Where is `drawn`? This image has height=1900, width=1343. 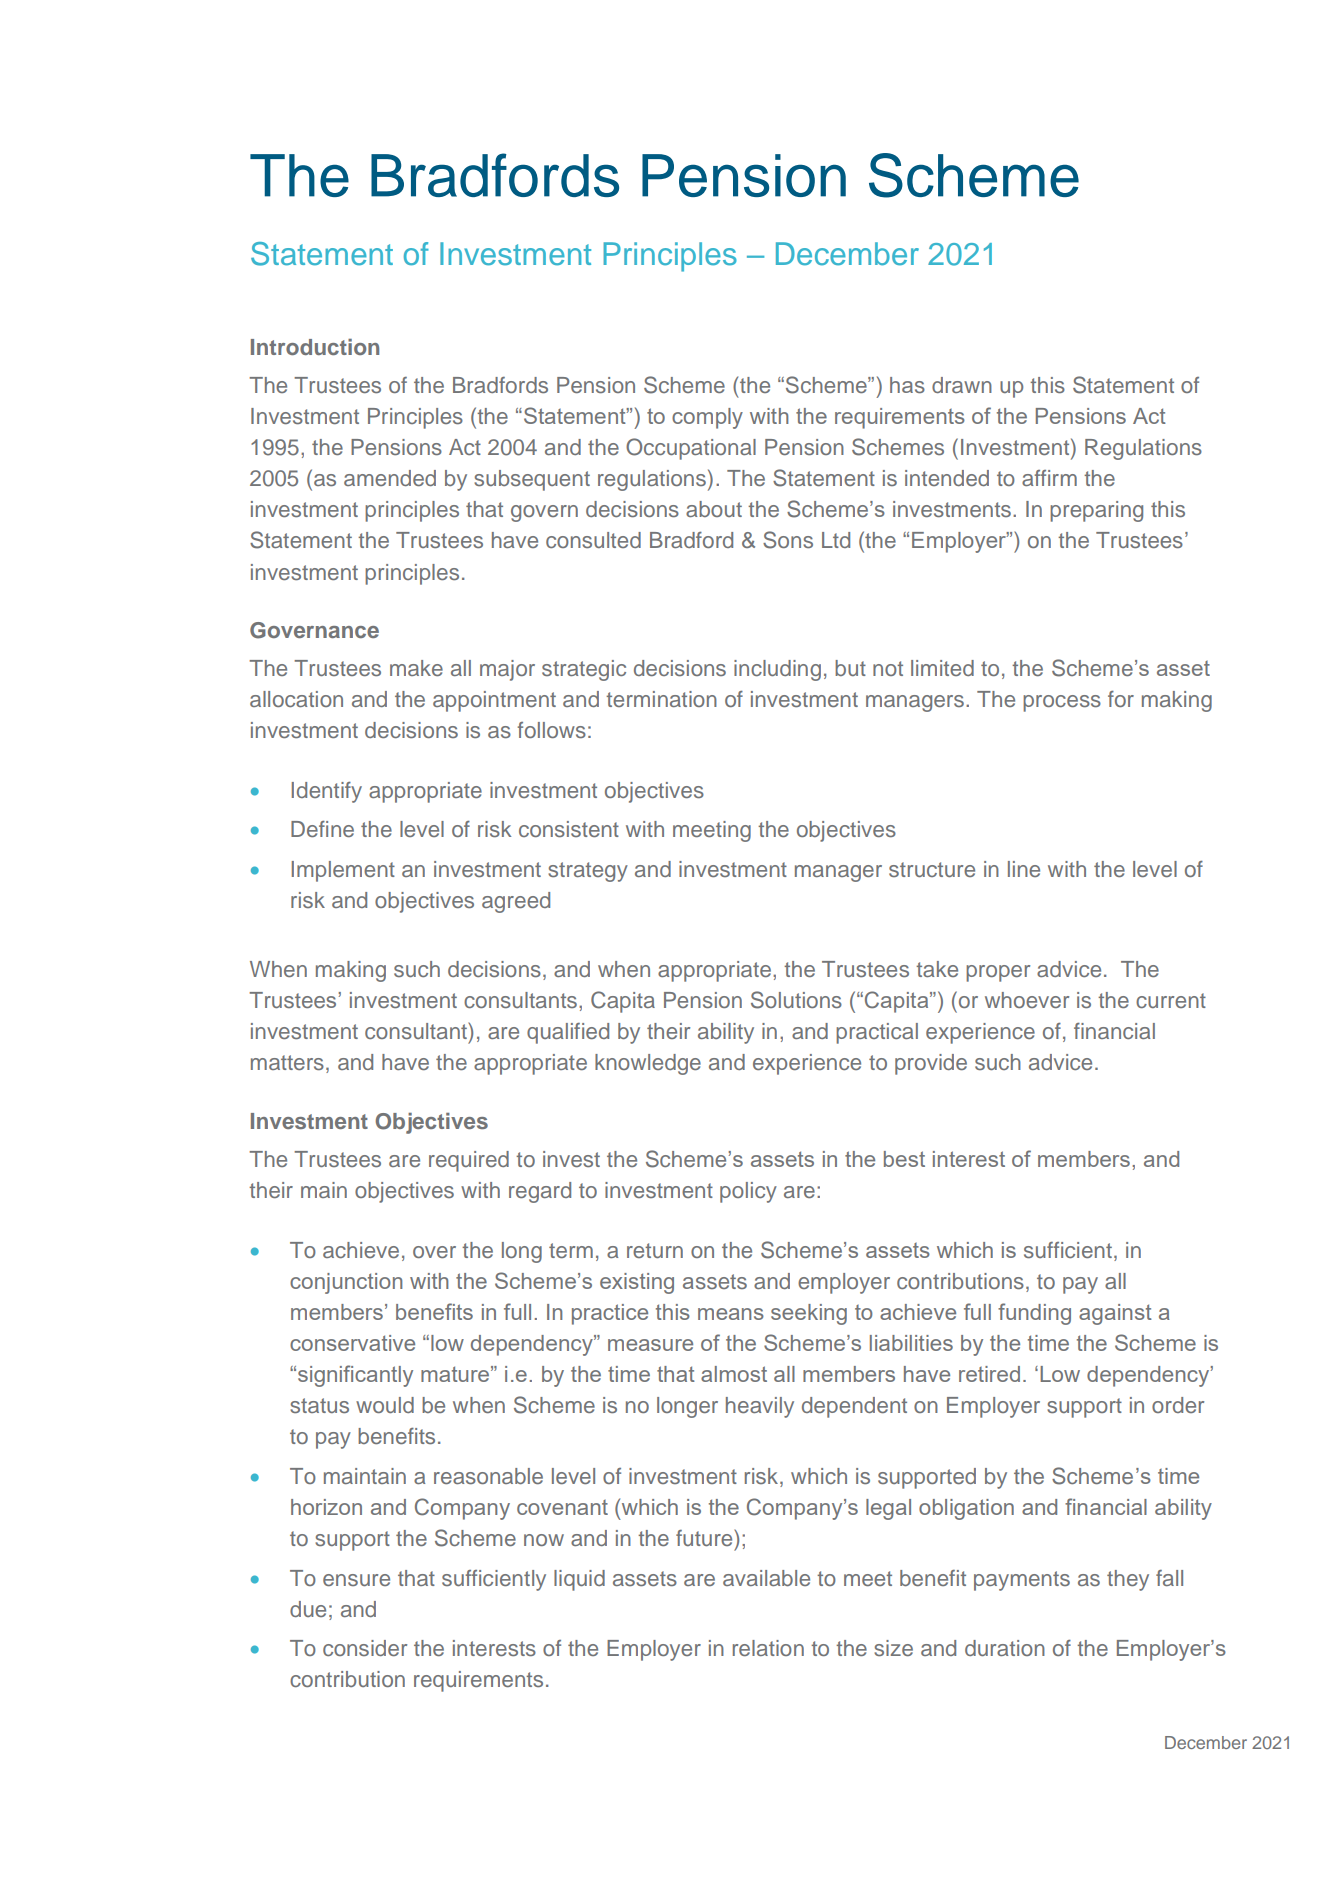
drawn is located at coordinates (962, 385).
